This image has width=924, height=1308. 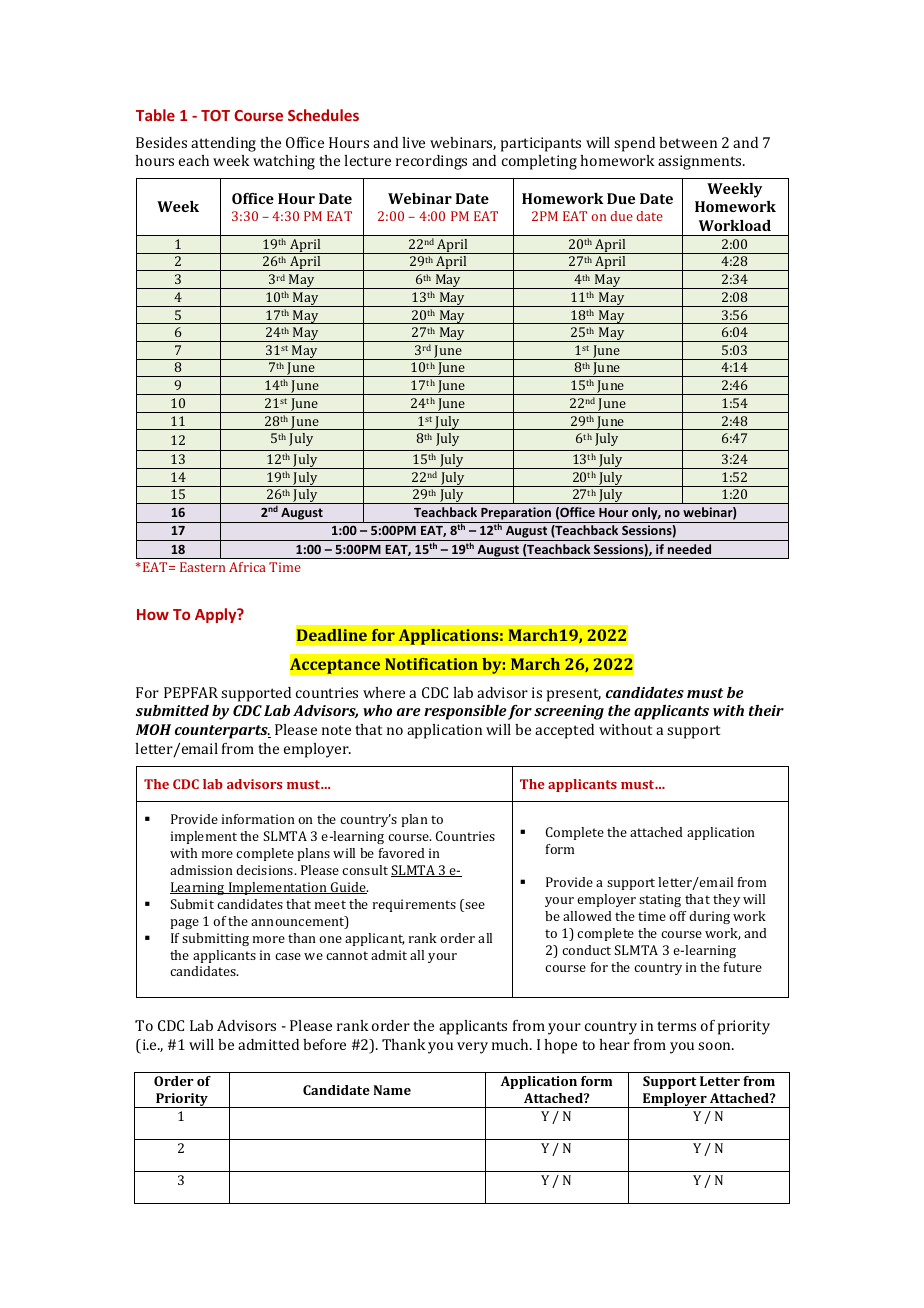 I want to click on MOH, so click(x=153, y=729).
